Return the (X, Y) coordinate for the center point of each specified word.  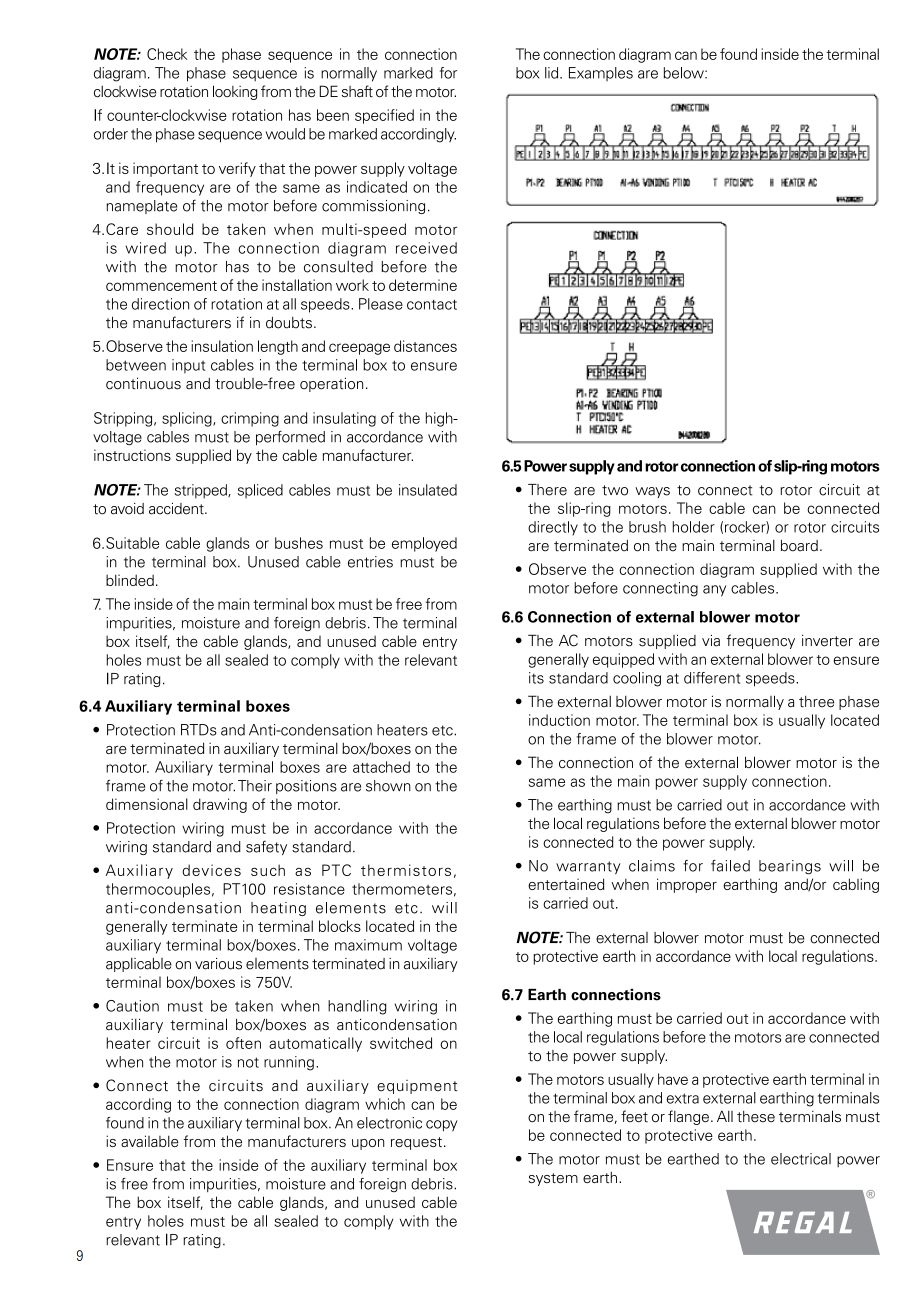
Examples (601, 74)
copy (442, 1126)
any (714, 591)
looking (235, 92)
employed (424, 544)
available (150, 1141)
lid (553, 73)
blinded (130, 580)
